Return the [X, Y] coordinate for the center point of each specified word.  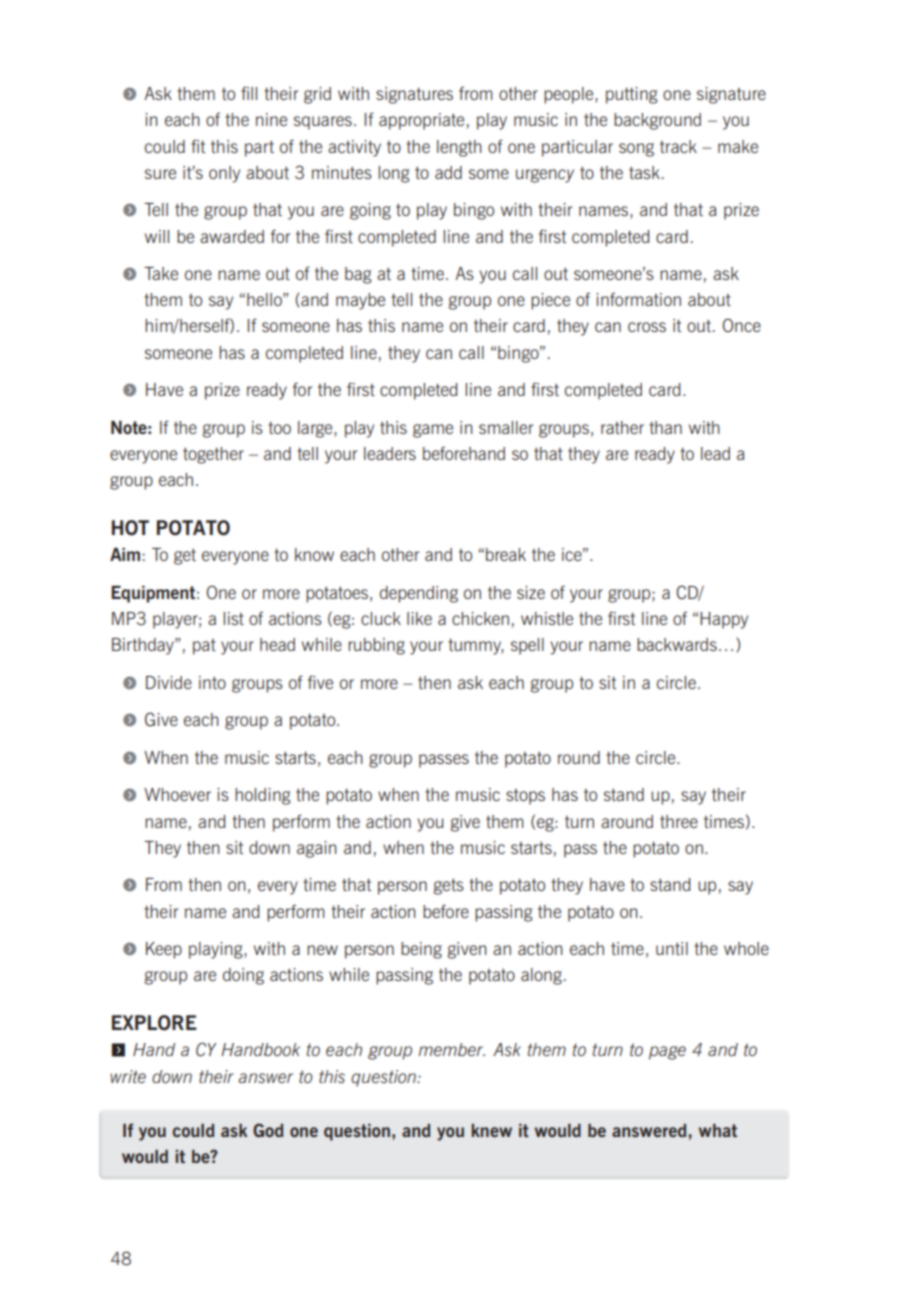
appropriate [421, 121]
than [665, 427]
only [224, 174]
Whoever [177, 794]
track [678, 146]
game [433, 431]
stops [525, 797]
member [452, 1049]
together [213, 455]
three [679, 821]
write [128, 1076]
